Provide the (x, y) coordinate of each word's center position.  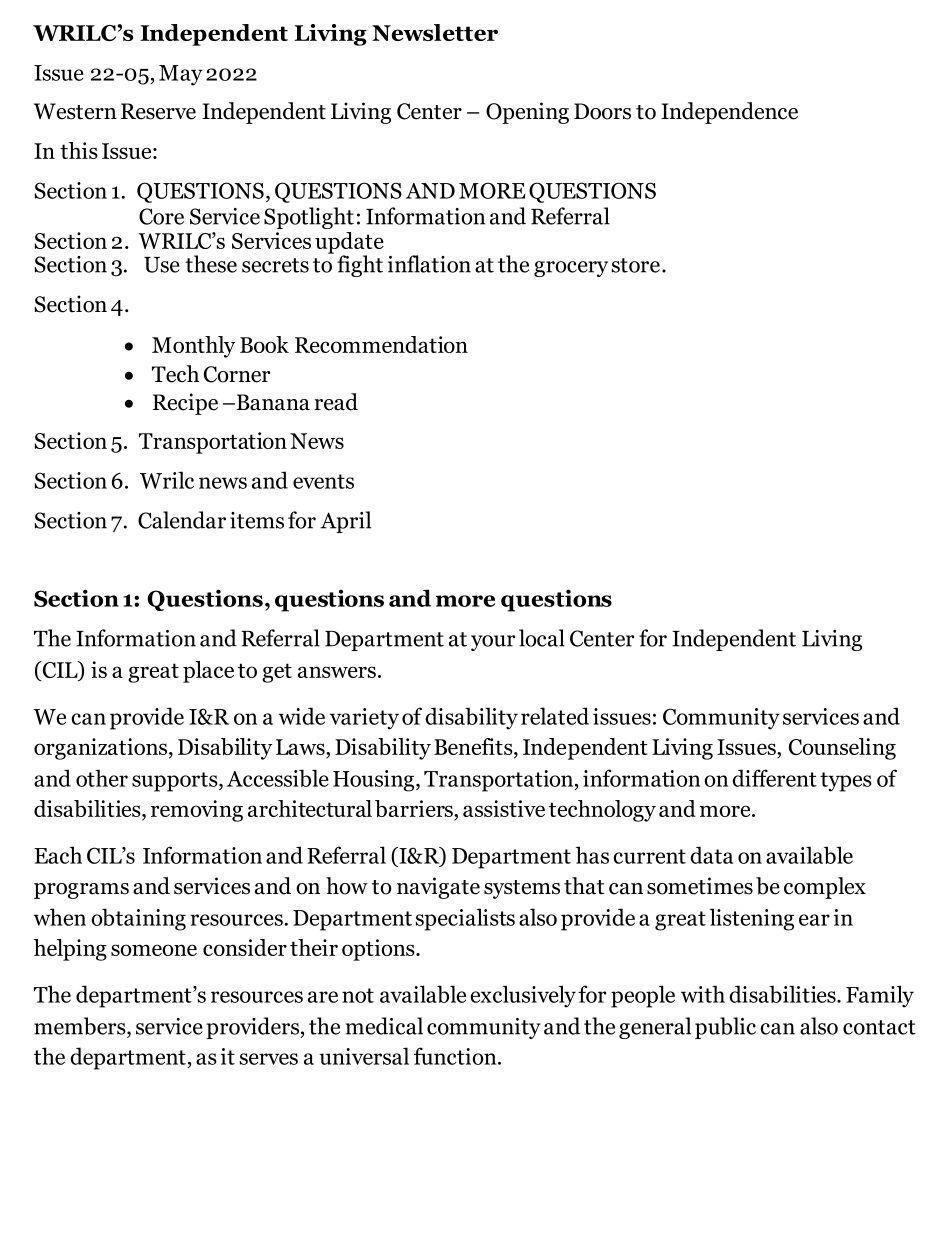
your (493, 643)
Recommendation (381, 344)
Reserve (158, 111)
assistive (504, 808)
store (636, 265)
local (542, 638)
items (257, 520)
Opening (527, 113)
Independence (729, 113)
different (774, 778)
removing (197, 811)
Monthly (193, 347)
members (81, 1026)
